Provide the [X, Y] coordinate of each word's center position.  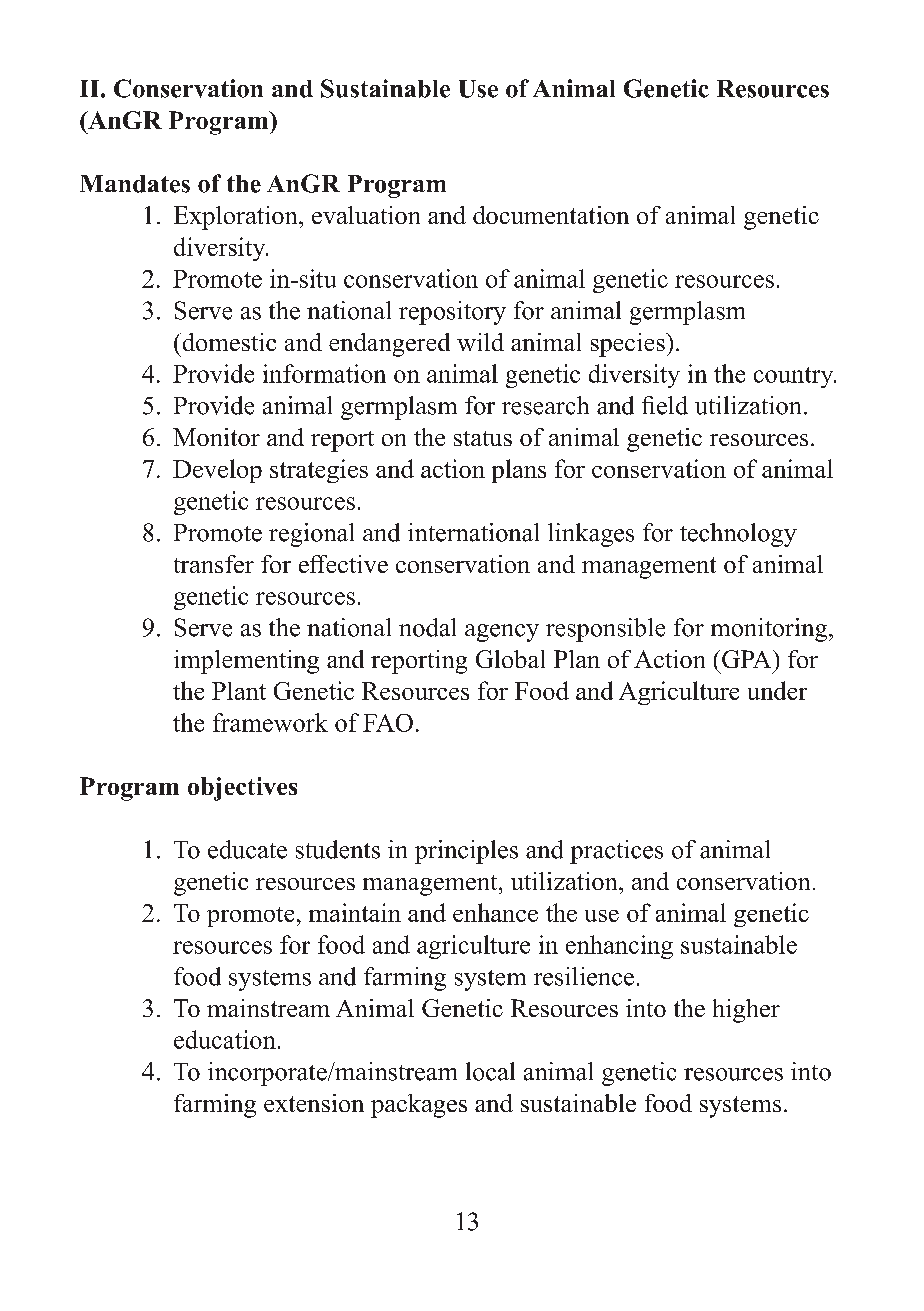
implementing [246, 662]
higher [746, 1011]
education [225, 1039]
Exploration [237, 218]
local [490, 1071]
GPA [748, 659]
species [629, 345]
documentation [551, 215]
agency [502, 633]
